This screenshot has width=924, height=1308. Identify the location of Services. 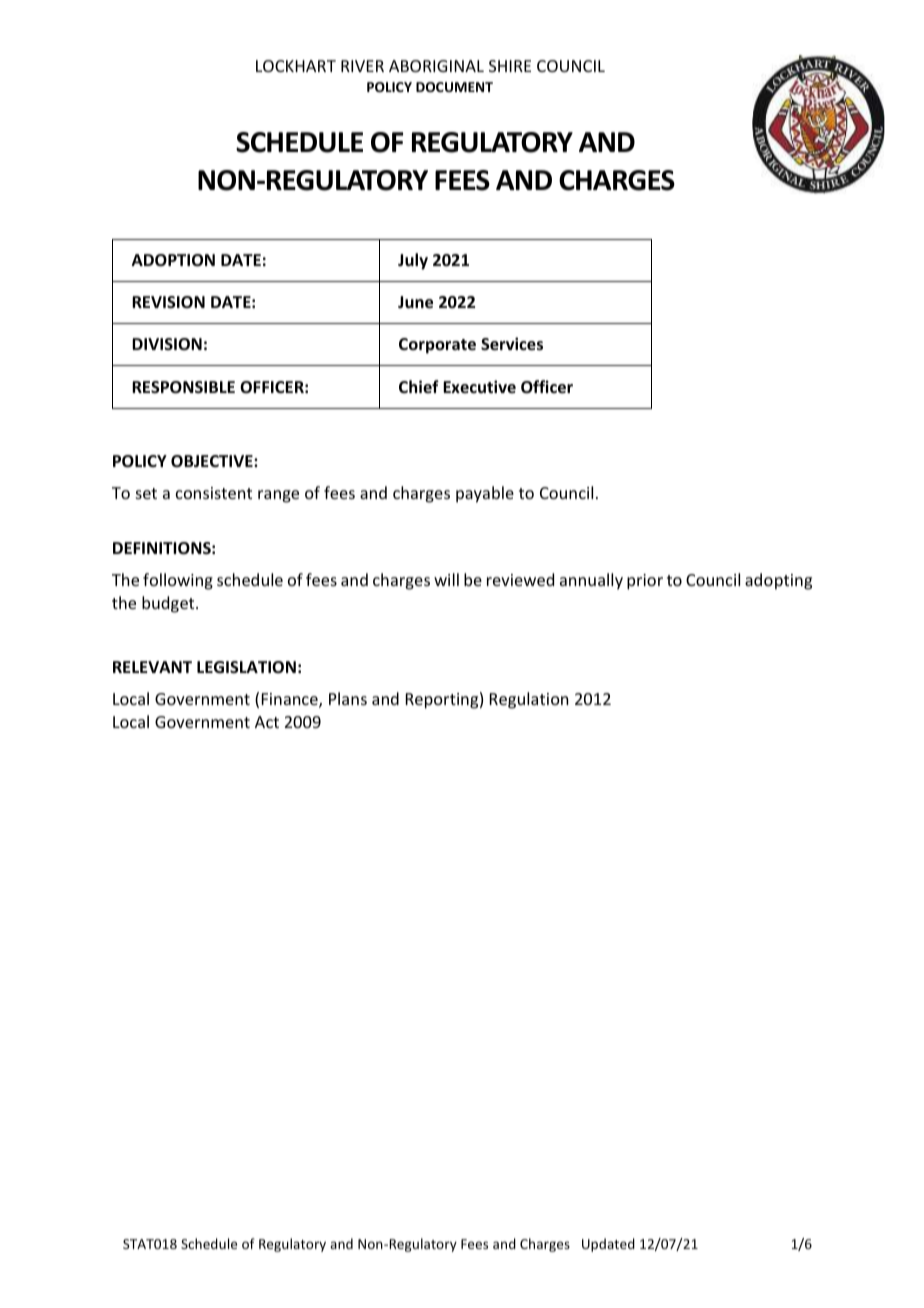
(512, 344).
